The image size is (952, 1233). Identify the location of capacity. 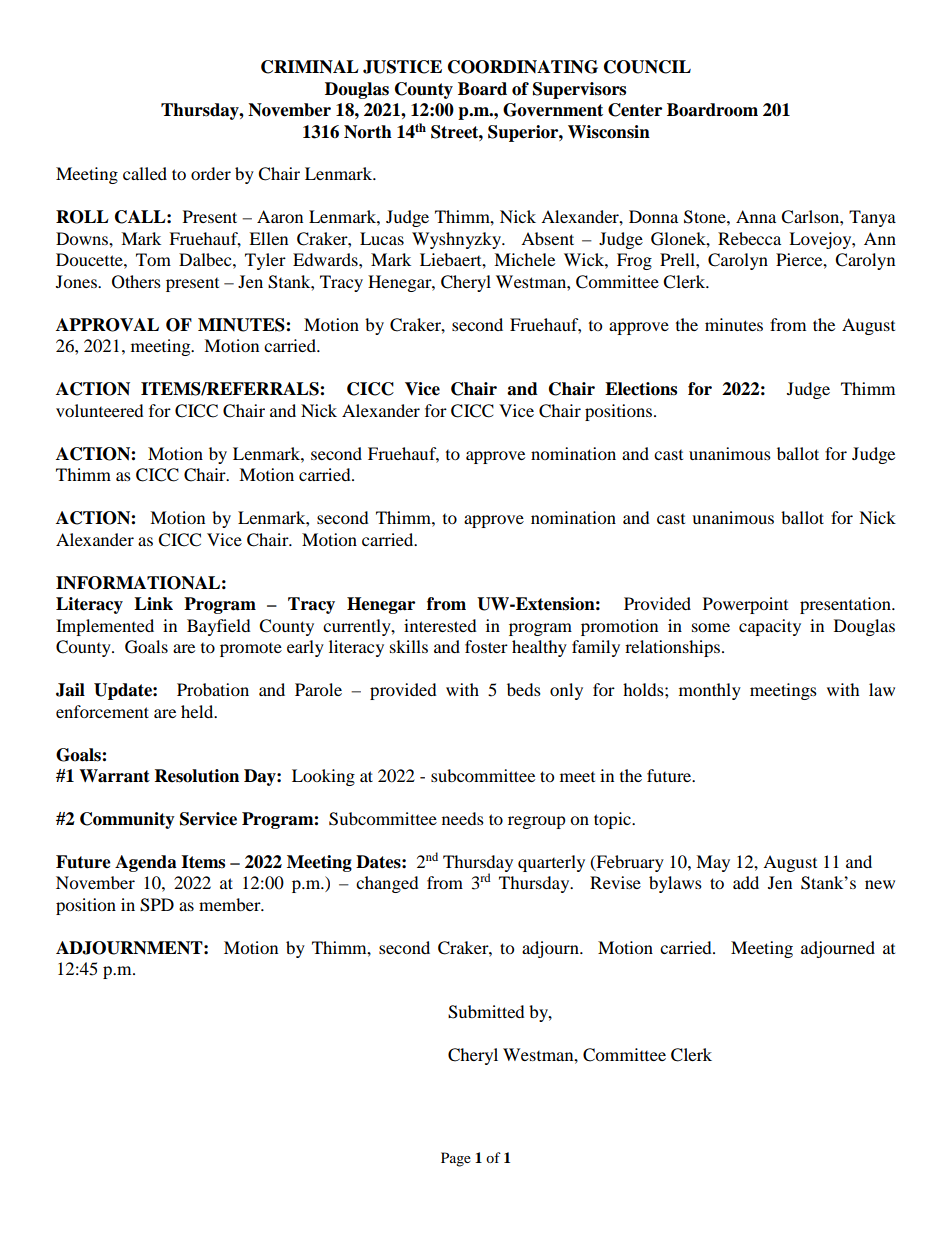
(770, 627).
